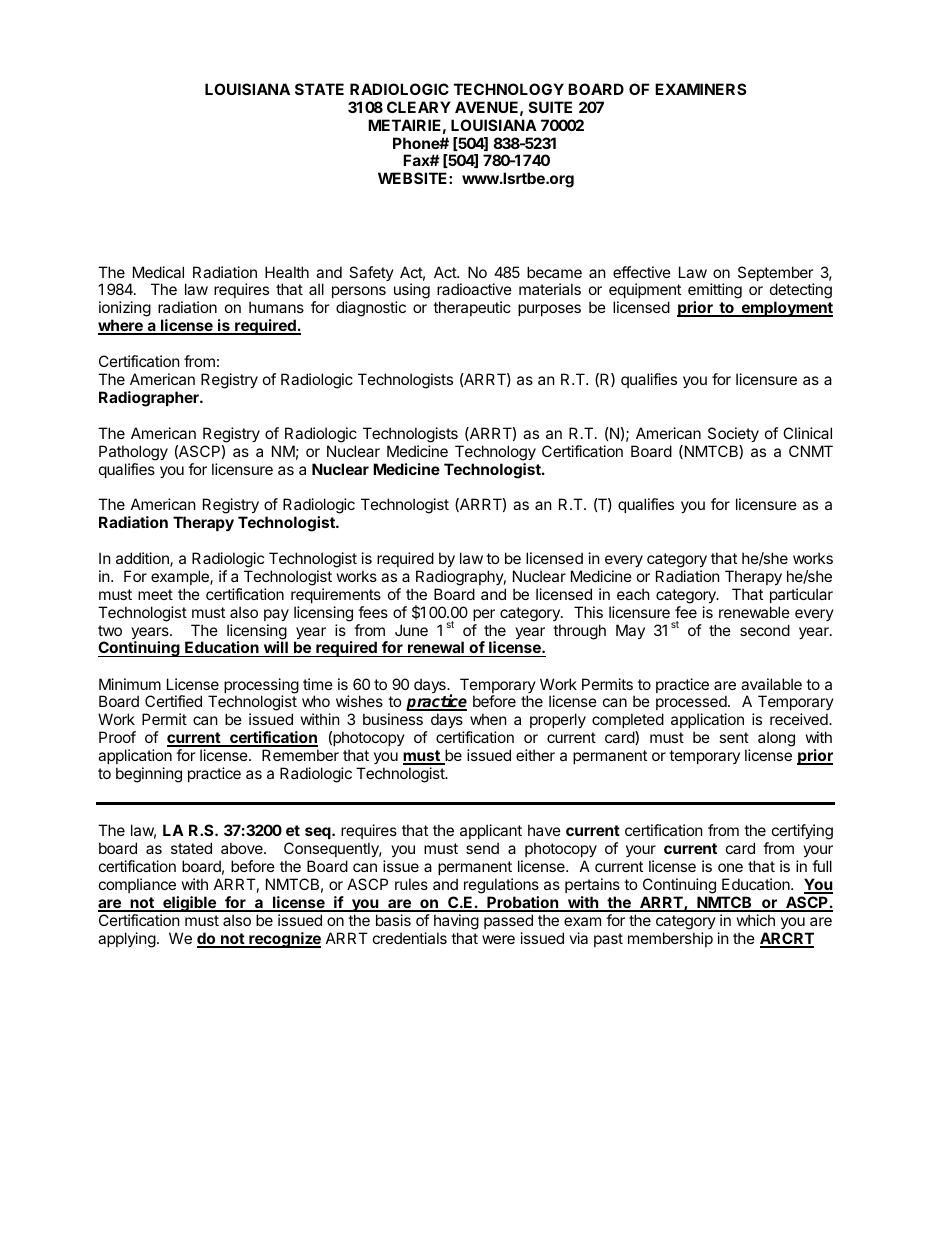  What do you see at coordinates (786, 309) in the screenshot?
I see `employment` at bounding box center [786, 309].
